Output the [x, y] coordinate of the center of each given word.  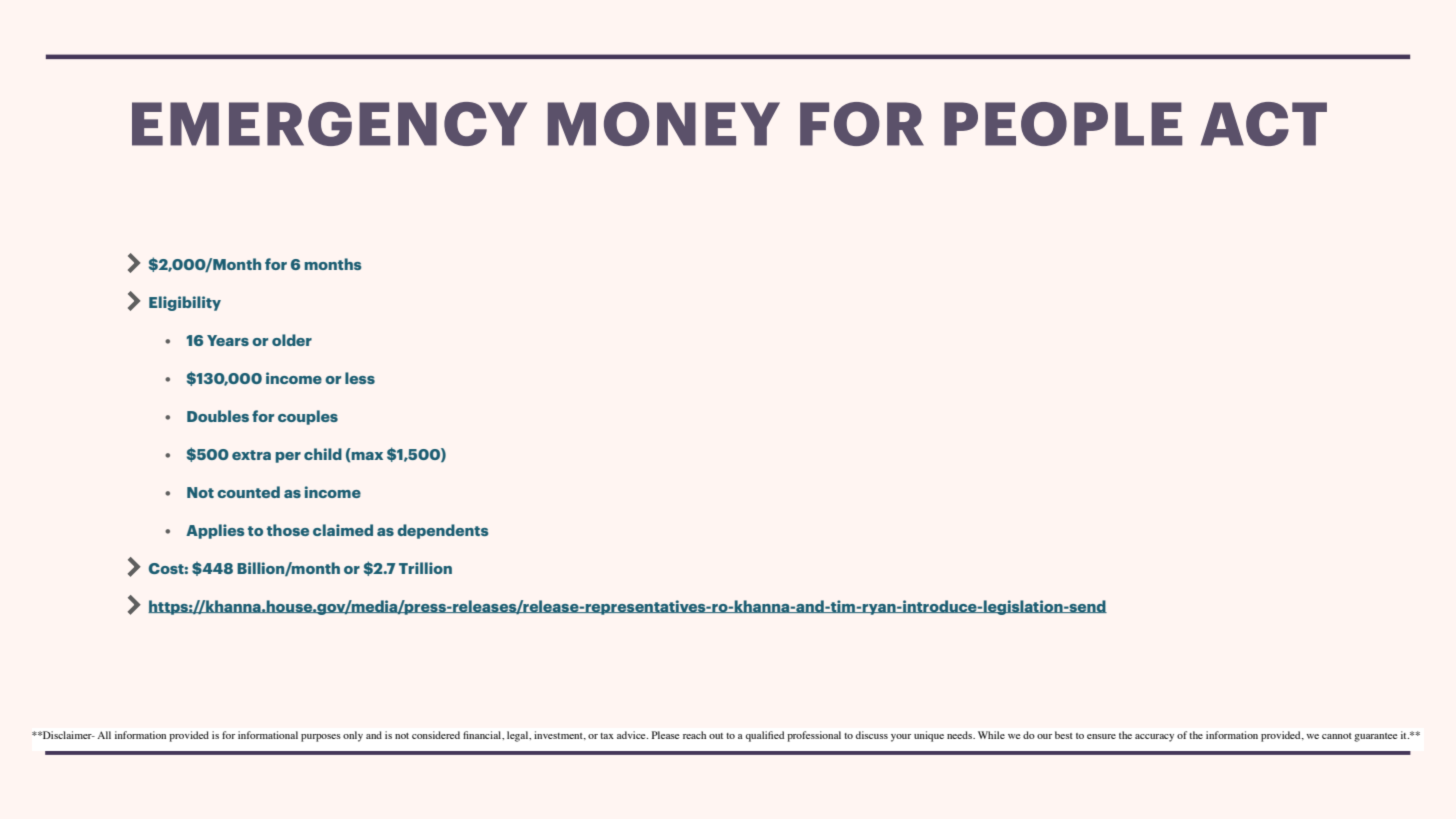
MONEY [664, 124]
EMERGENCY [329, 124]
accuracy [1154, 738]
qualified [765, 736]
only [353, 736]
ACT [1264, 124]
